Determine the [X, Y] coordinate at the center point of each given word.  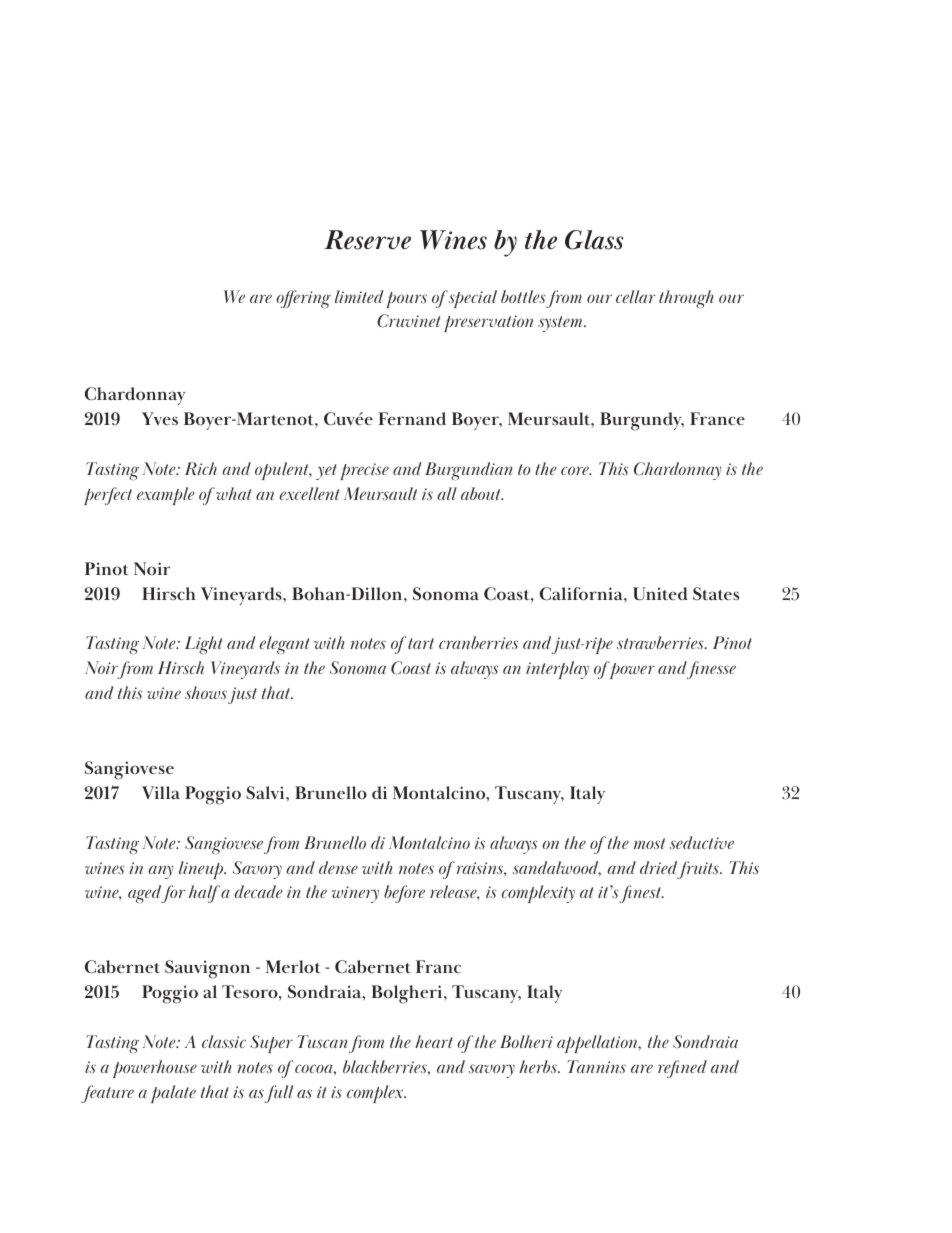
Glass [594, 240]
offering [303, 299]
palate [173, 1094]
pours [406, 300]
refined [682, 1069]
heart [434, 1041]
